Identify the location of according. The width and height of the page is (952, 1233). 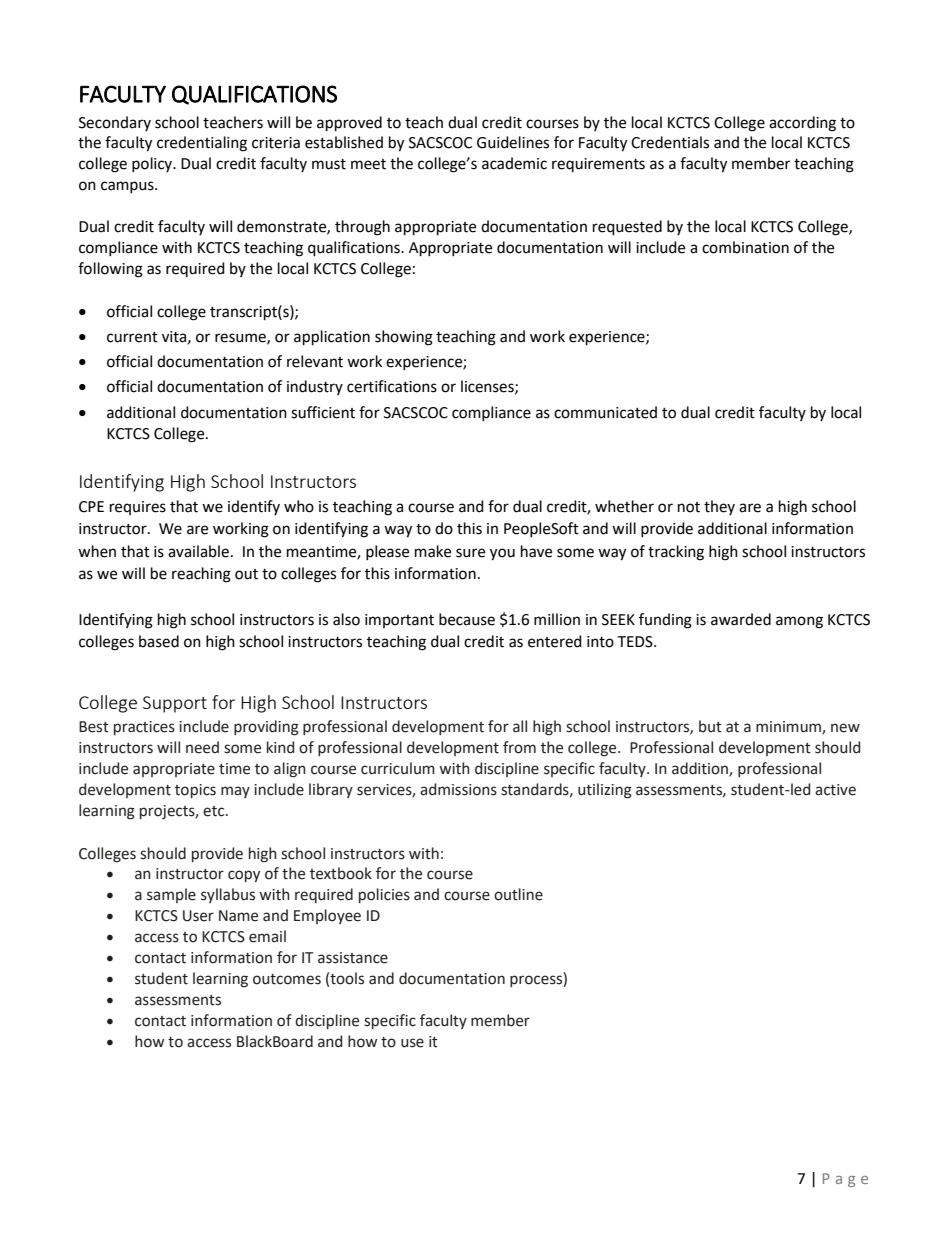
(802, 124).
